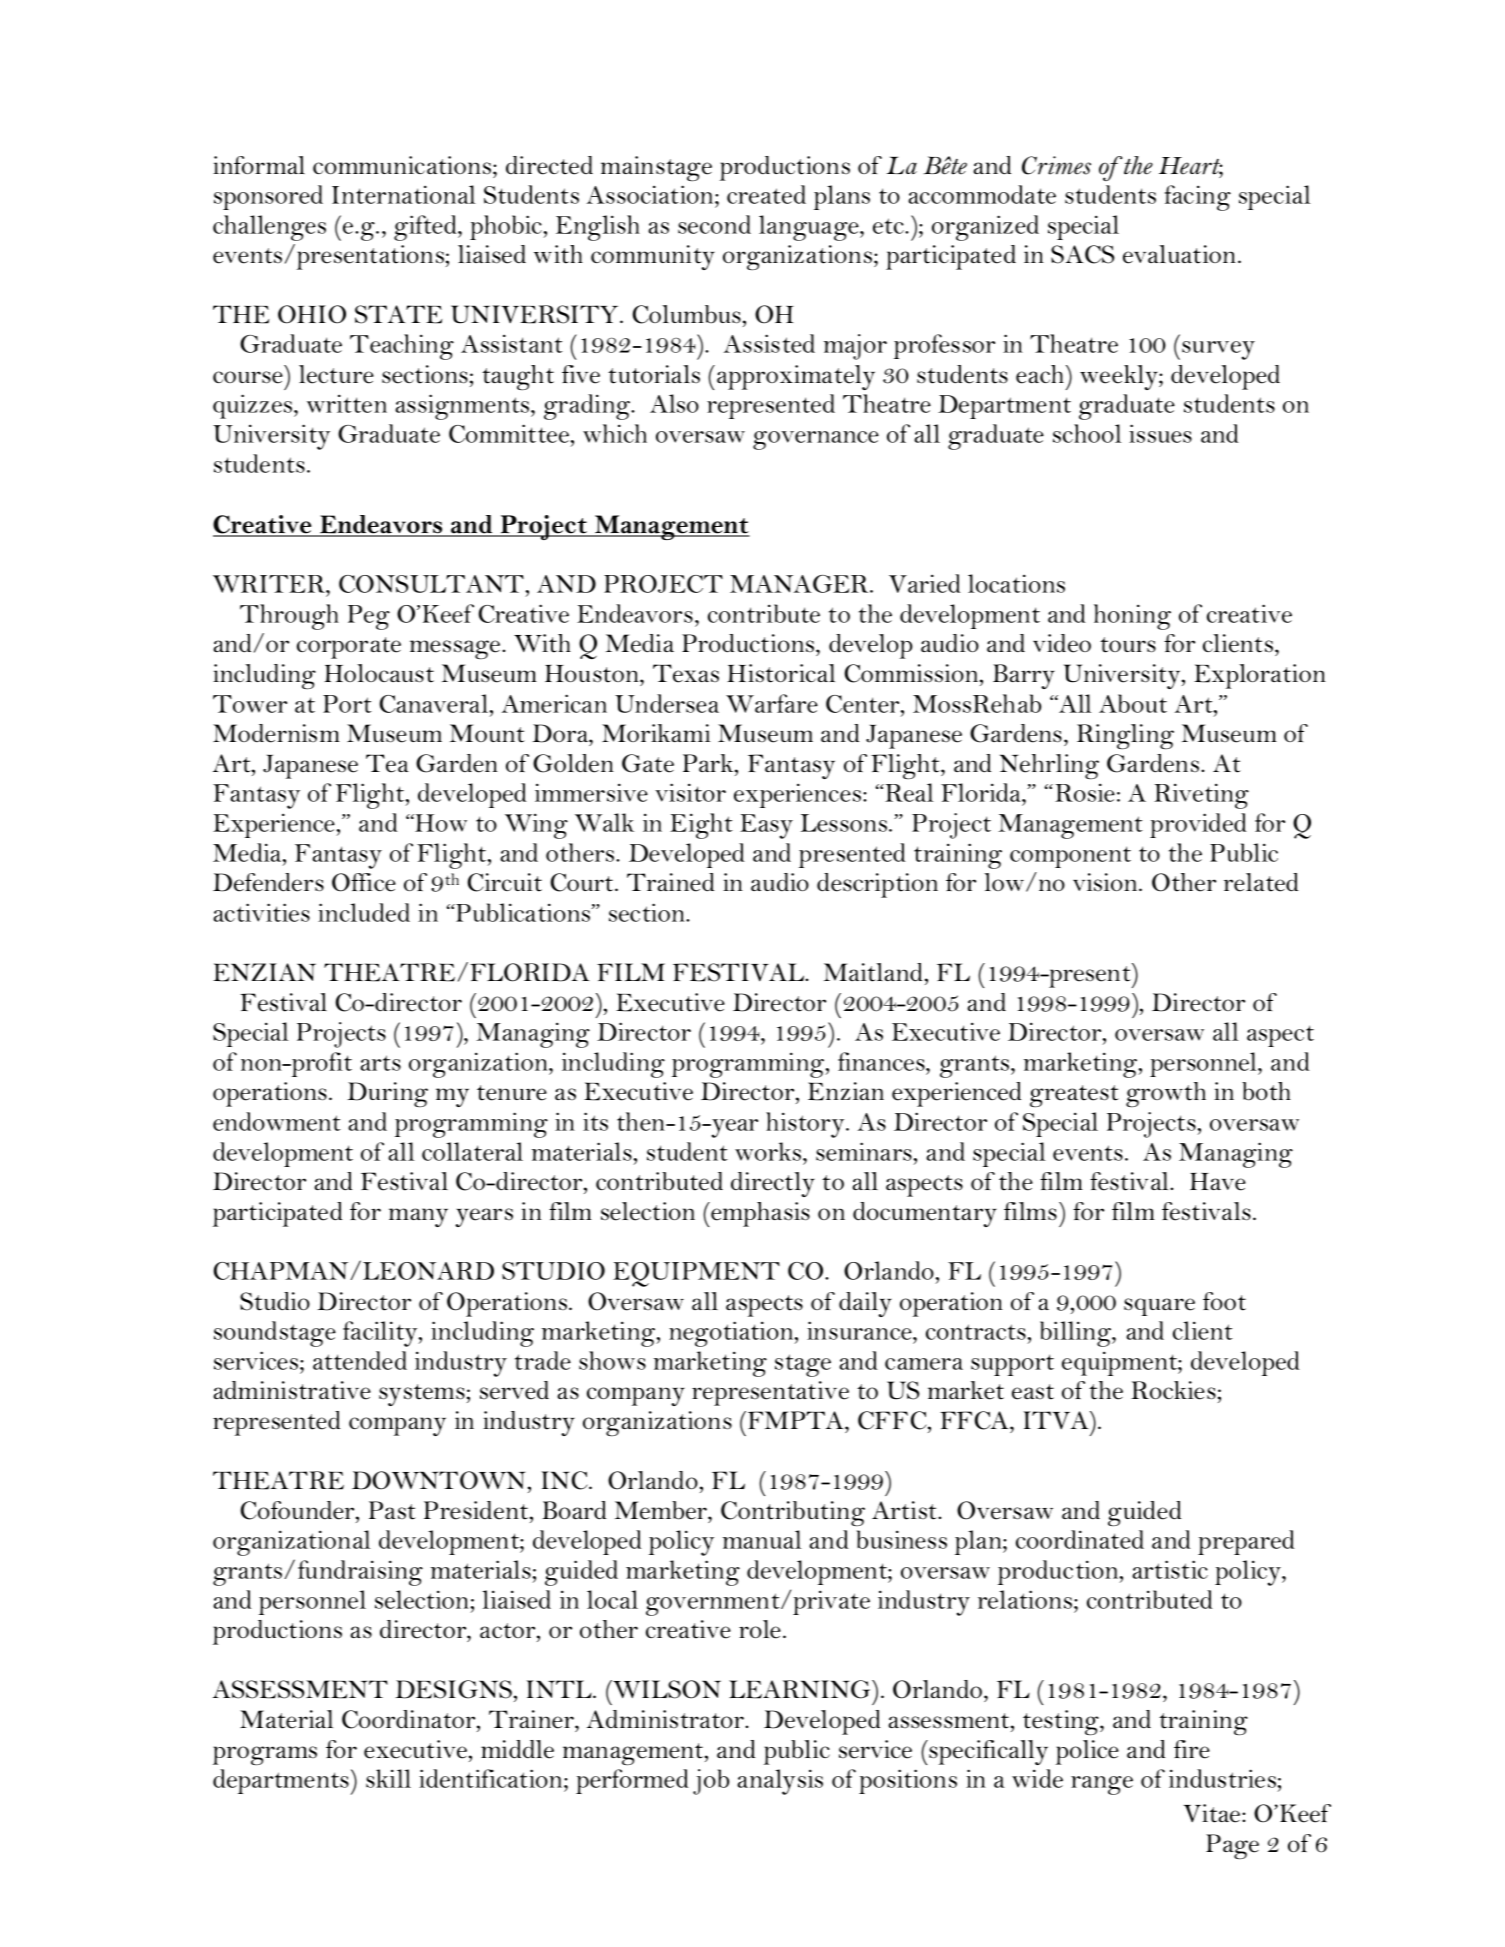 Image resolution: width=1505 pixels, height=1947 pixels. Describe the element at coordinates (1173, 1390) in the screenshot. I see `Rockies` at that location.
